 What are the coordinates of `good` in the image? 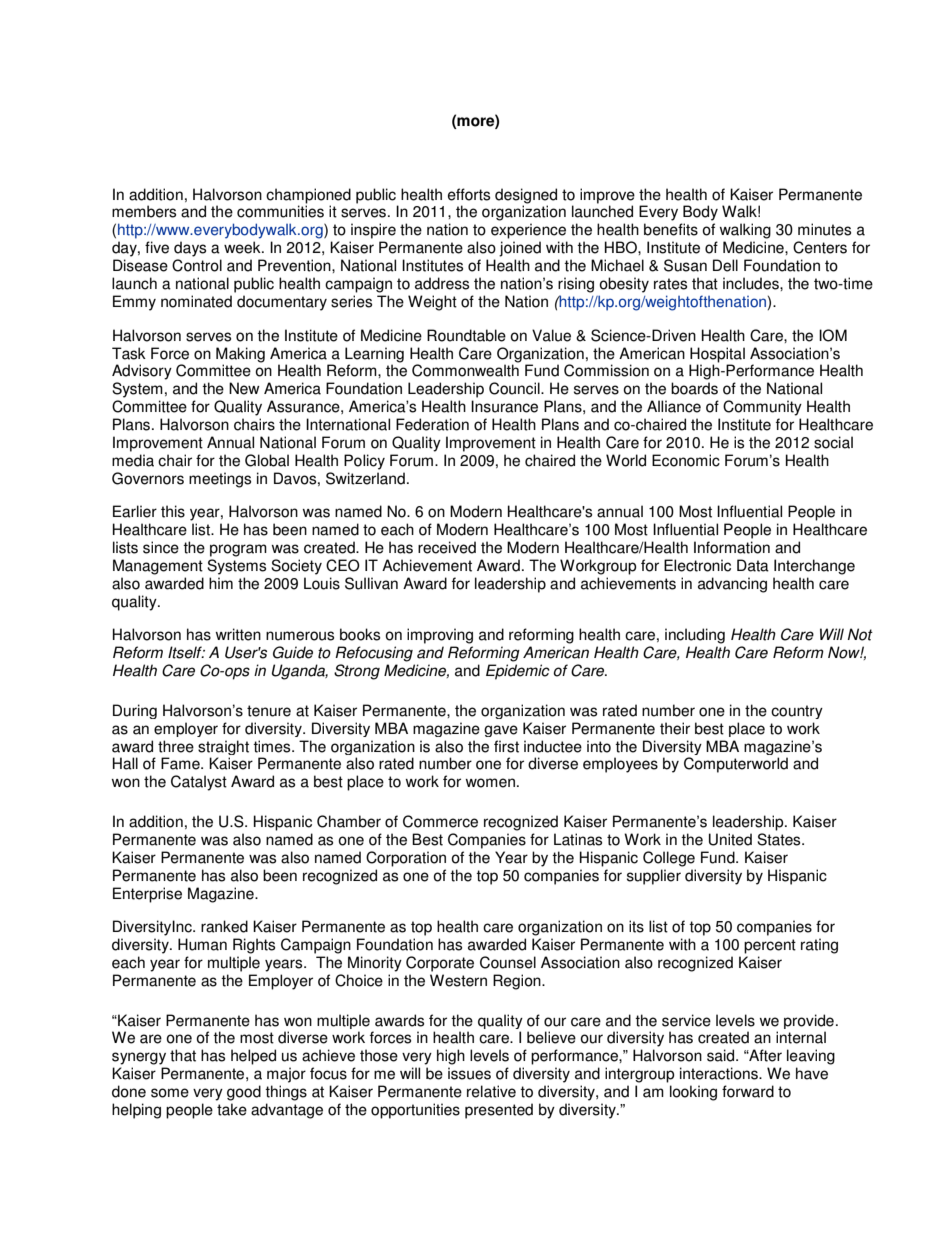 It's located at (244, 1093).
